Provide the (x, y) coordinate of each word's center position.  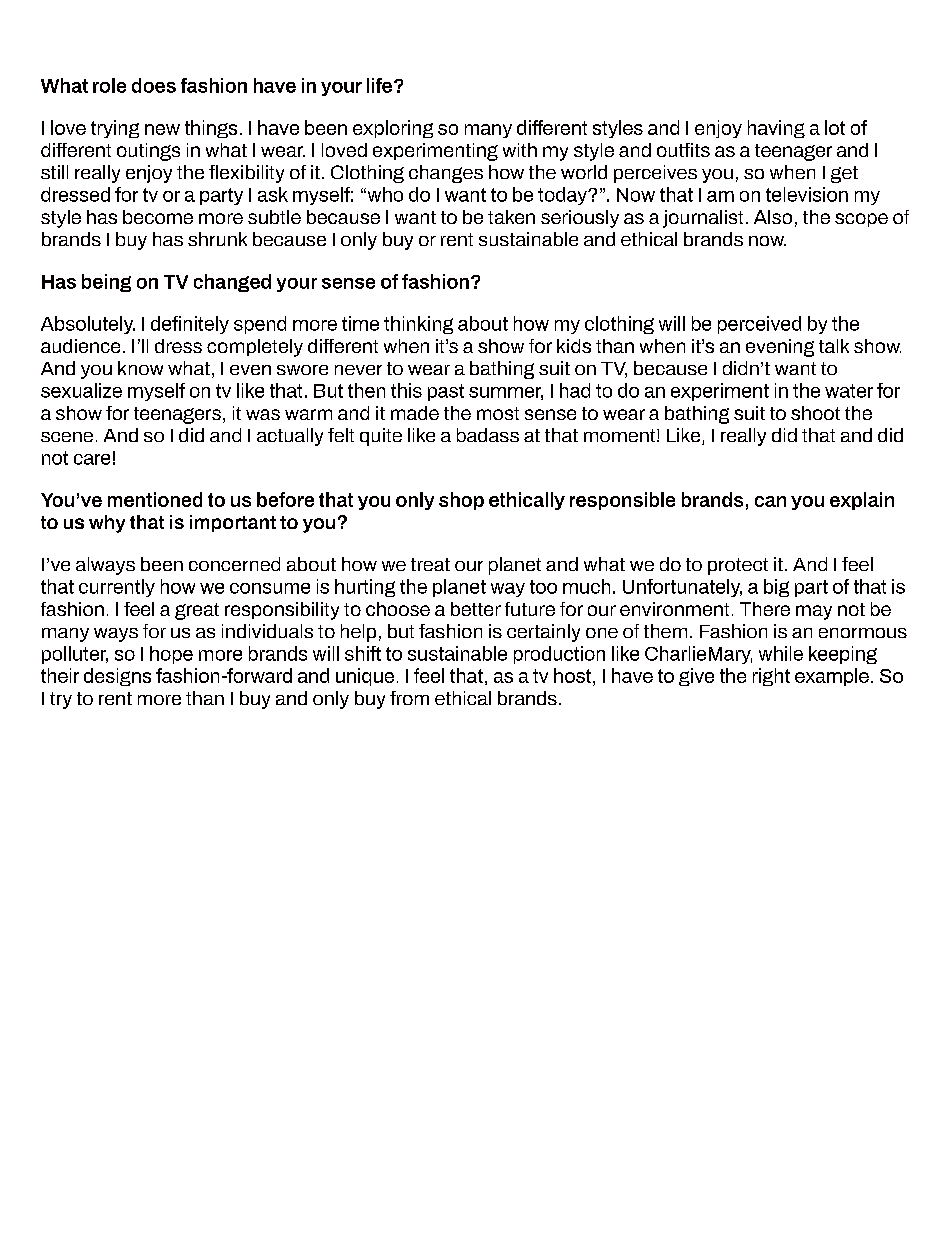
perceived (759, 325)
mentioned (155, 499)
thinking (418, 325)
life (379, 85)
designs (117, 677)
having (776, 129)
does (154, 85)
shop (461, 501)
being (106, 283)
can (770, 501)
